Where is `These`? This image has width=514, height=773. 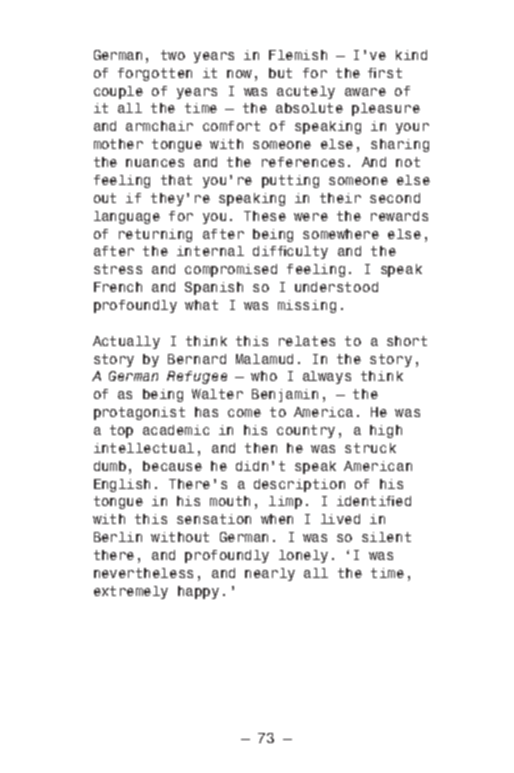 These is located at coordinates (265, 216).
